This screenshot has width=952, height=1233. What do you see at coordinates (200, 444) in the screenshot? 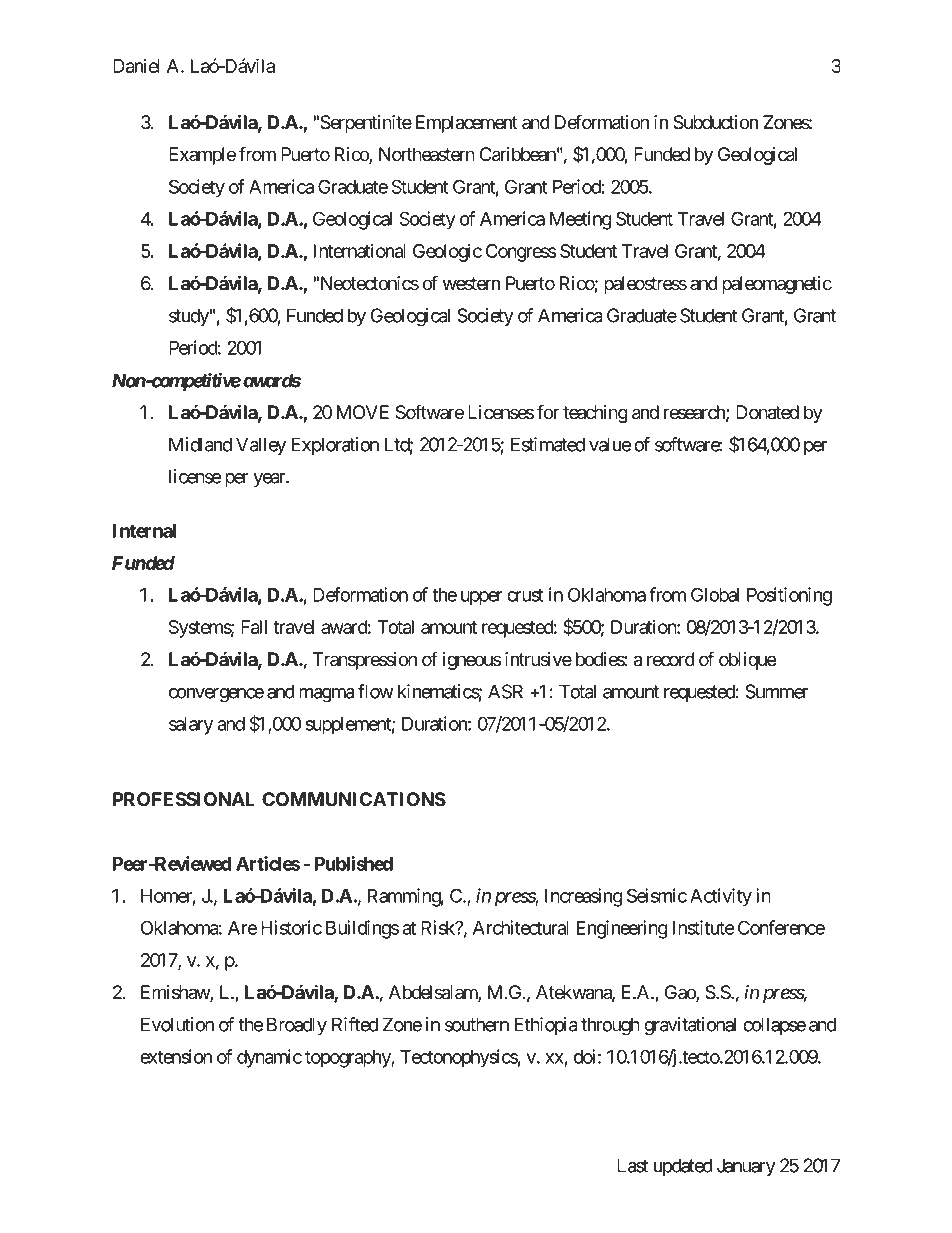
I see `Midland` at bounding box center [200, 444].
